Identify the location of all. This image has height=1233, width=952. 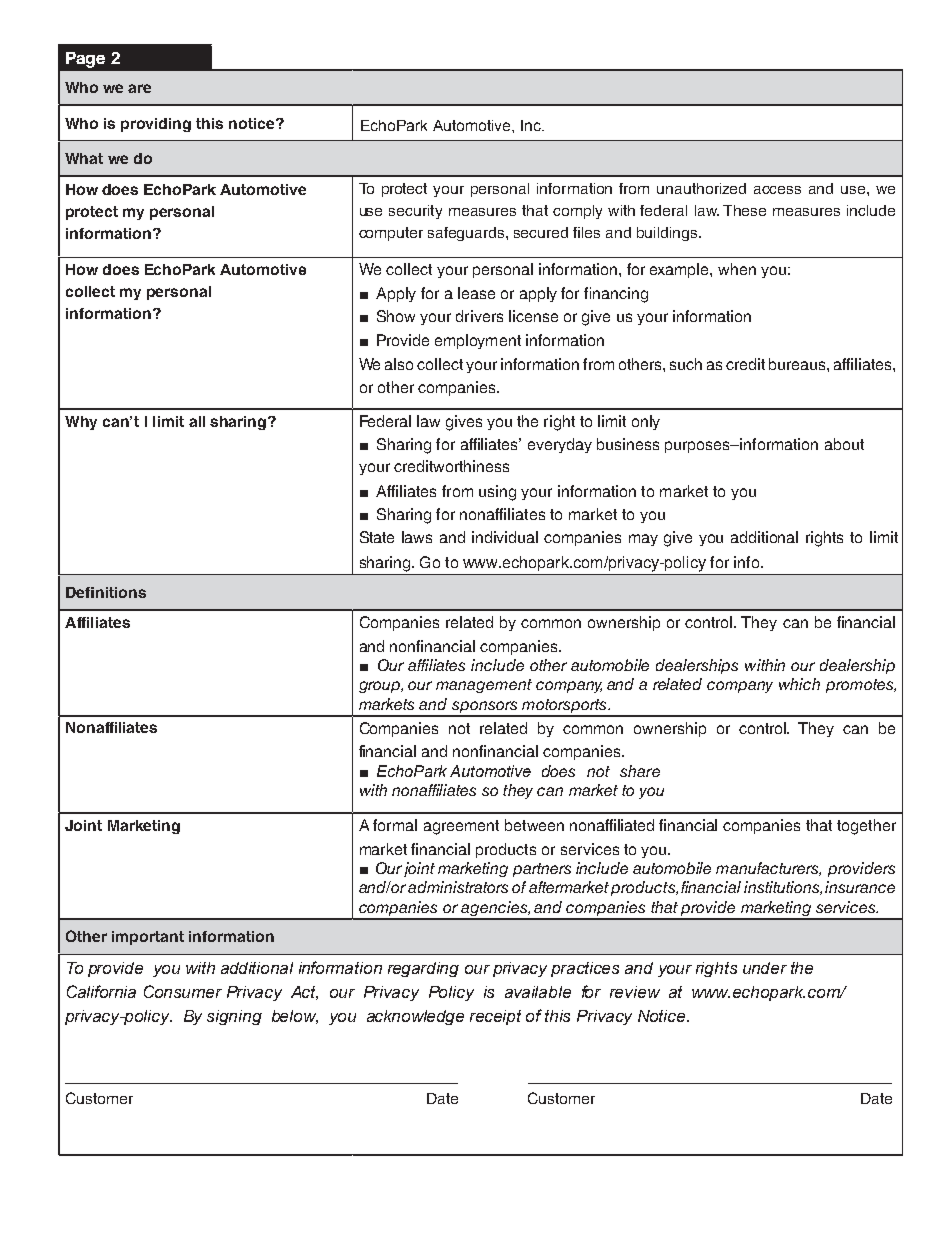
(197, 421).
